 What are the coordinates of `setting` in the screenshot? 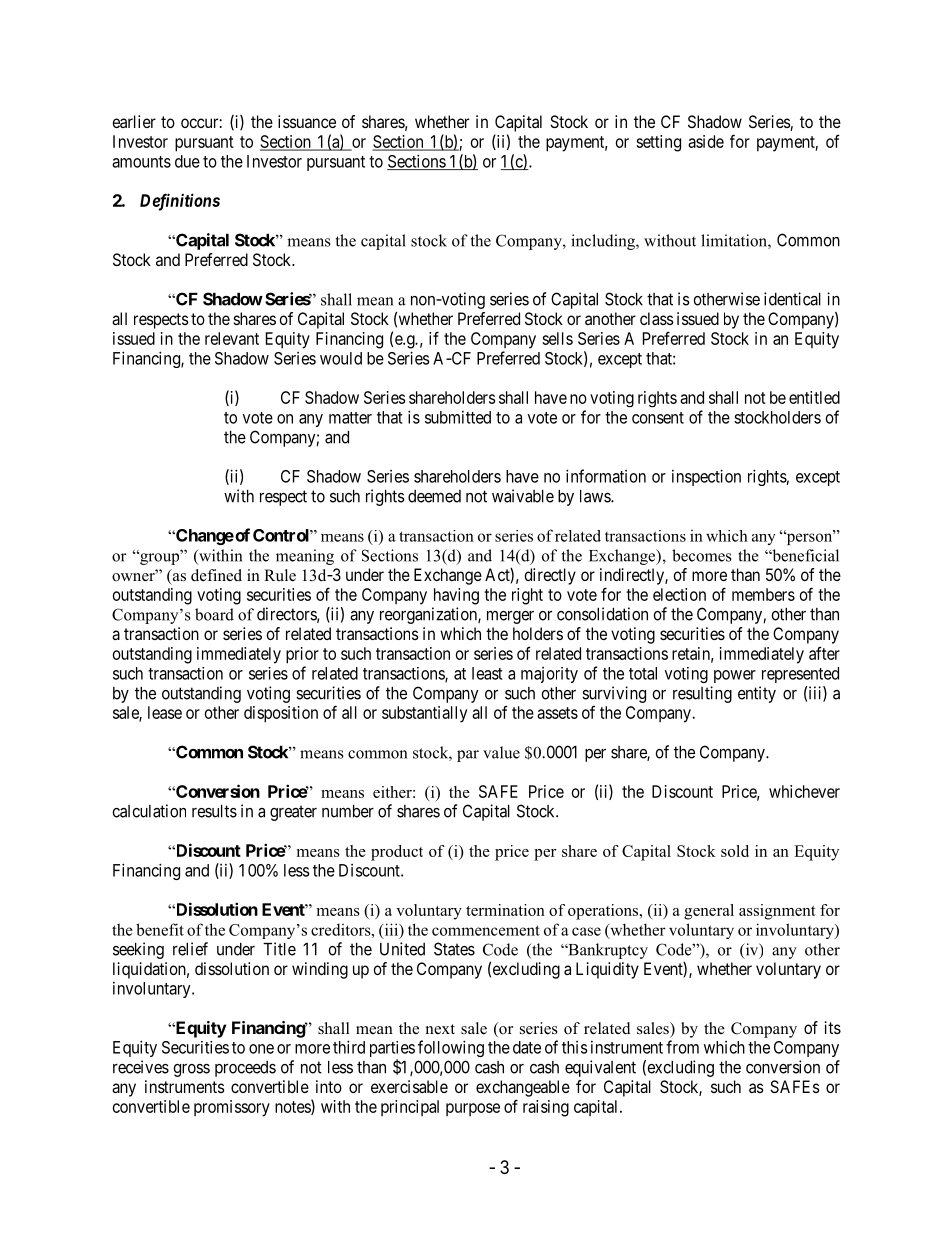 It's located at (658, 143).
